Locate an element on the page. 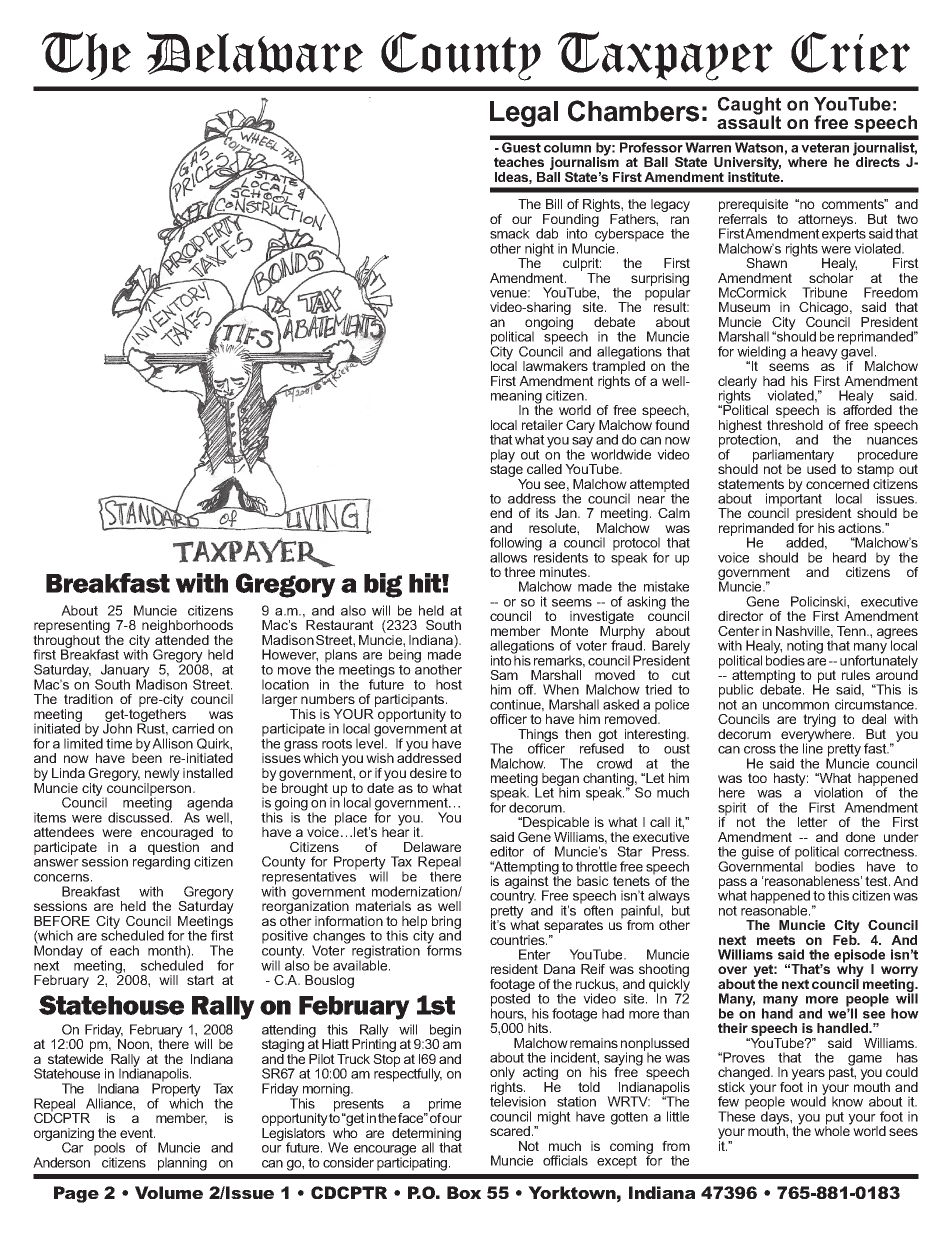  country is located at coordinates (513, 897).
